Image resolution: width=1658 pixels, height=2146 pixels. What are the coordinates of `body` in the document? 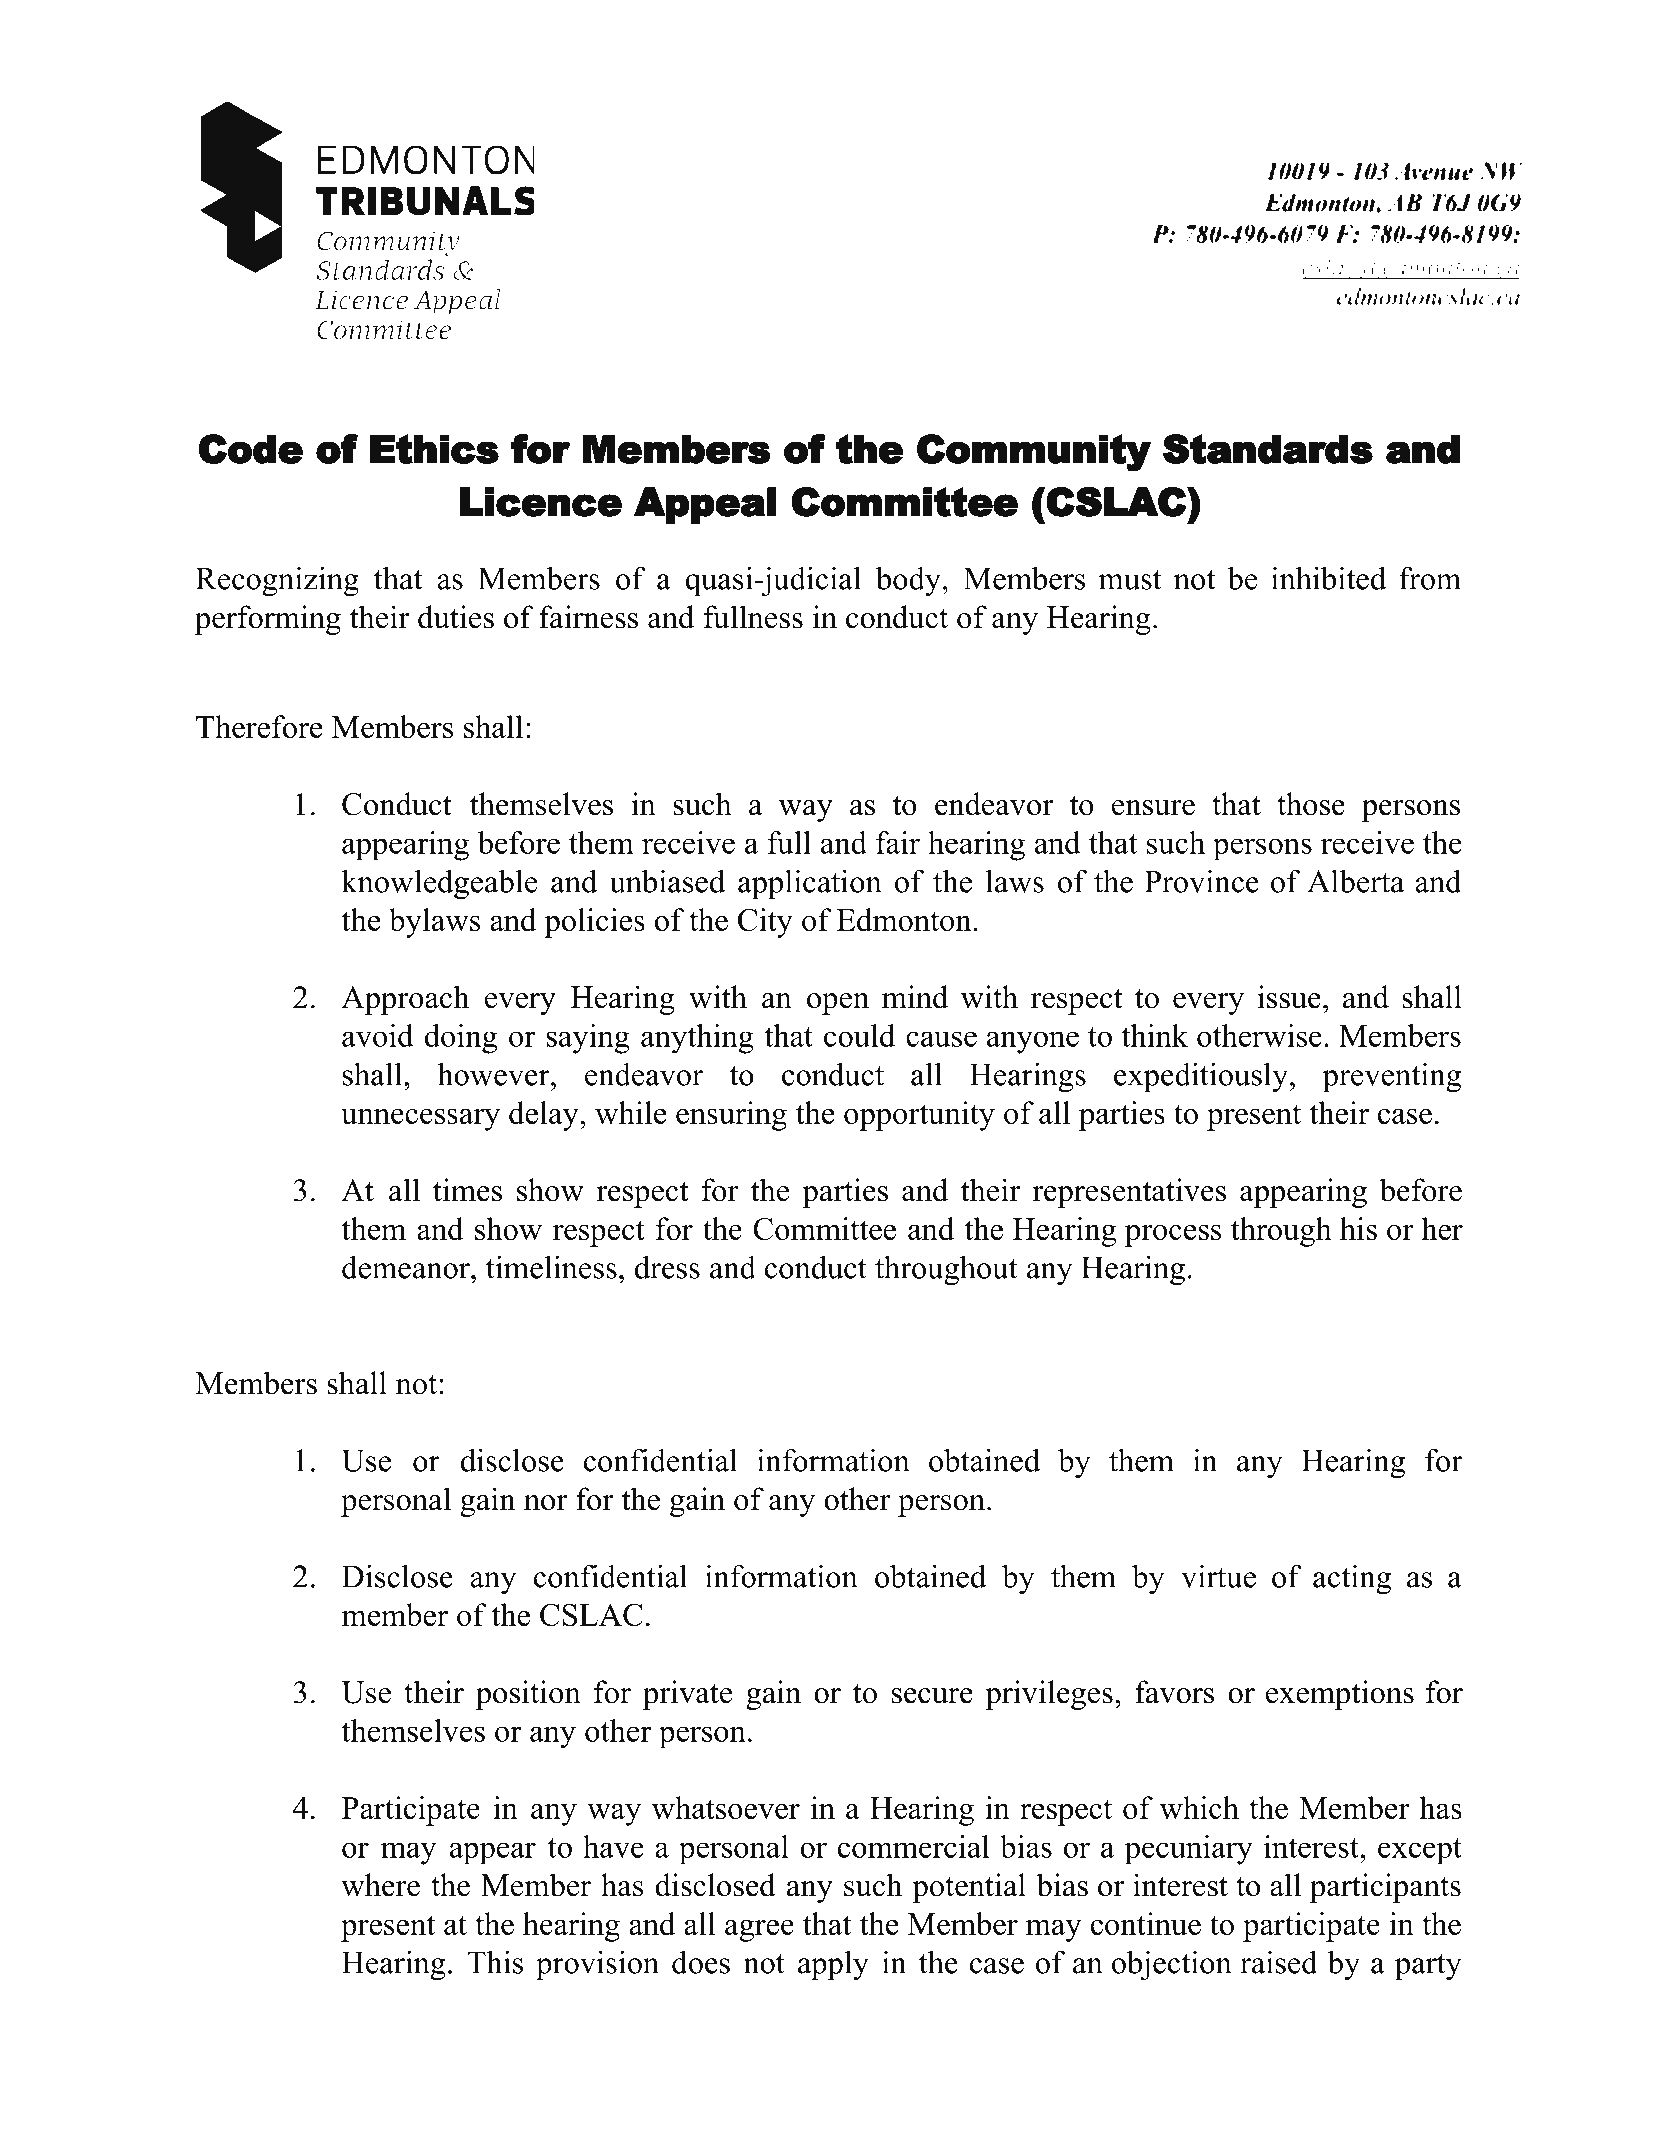 It's located at (908, 581).
